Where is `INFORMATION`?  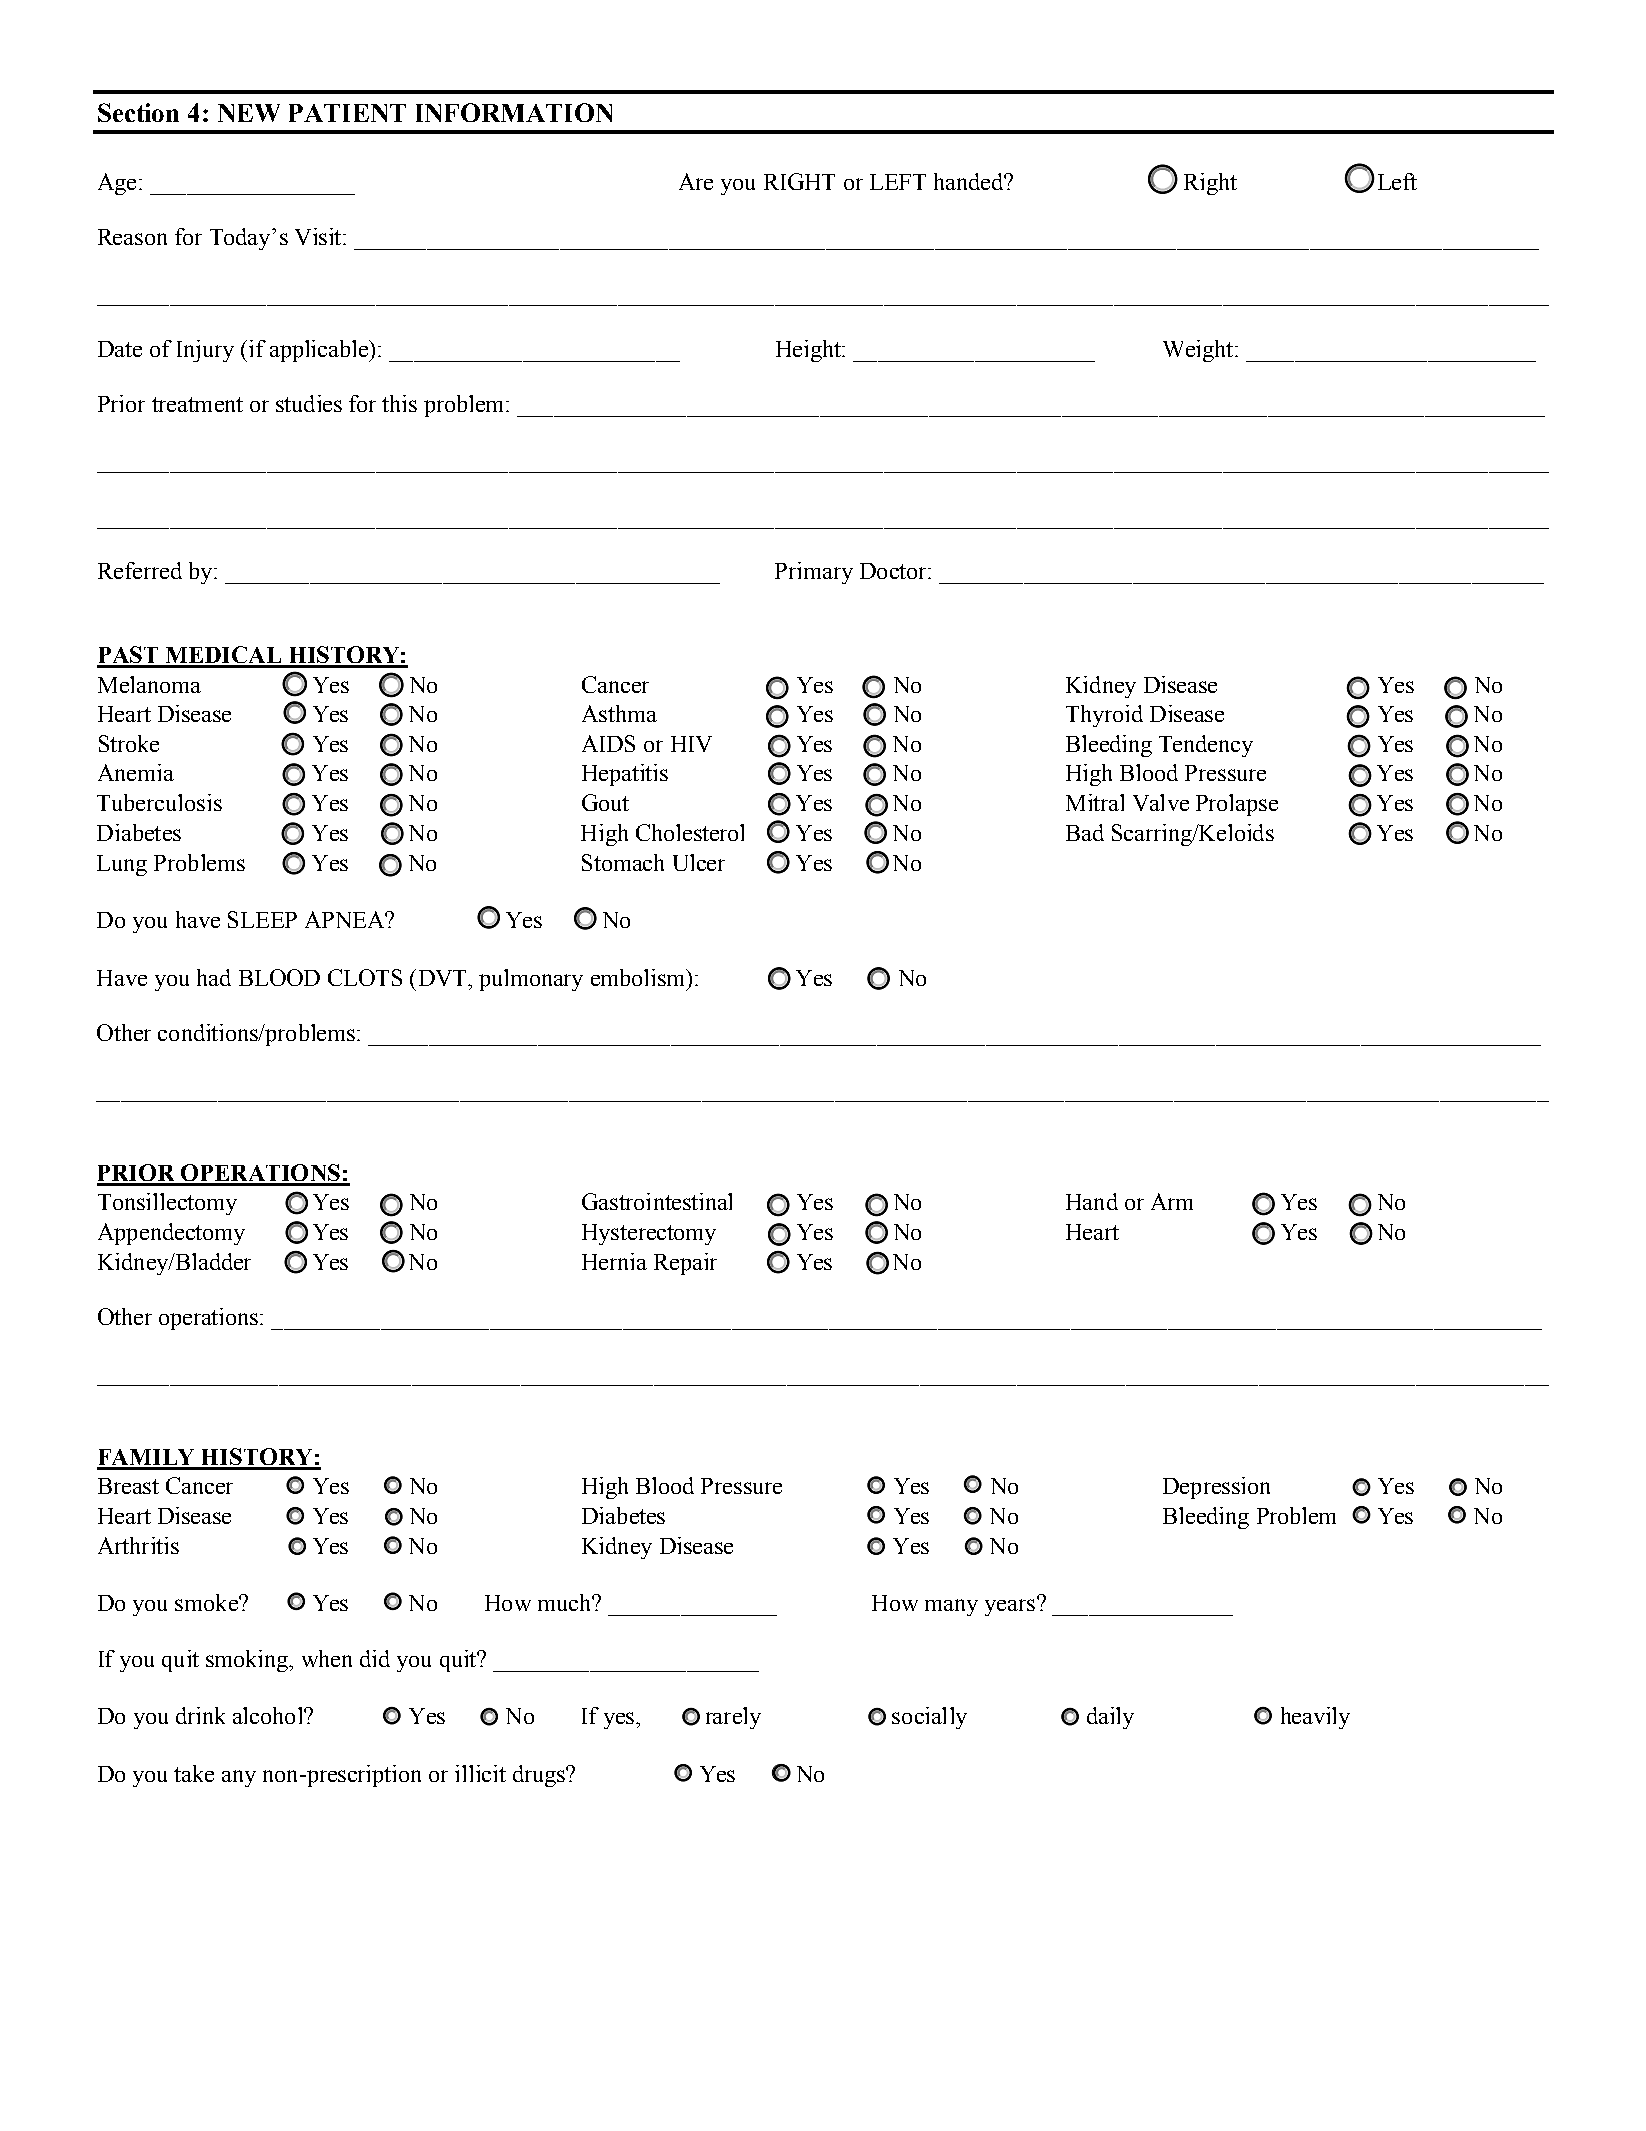 INFORMATION is located at coordinates (514, 112).
